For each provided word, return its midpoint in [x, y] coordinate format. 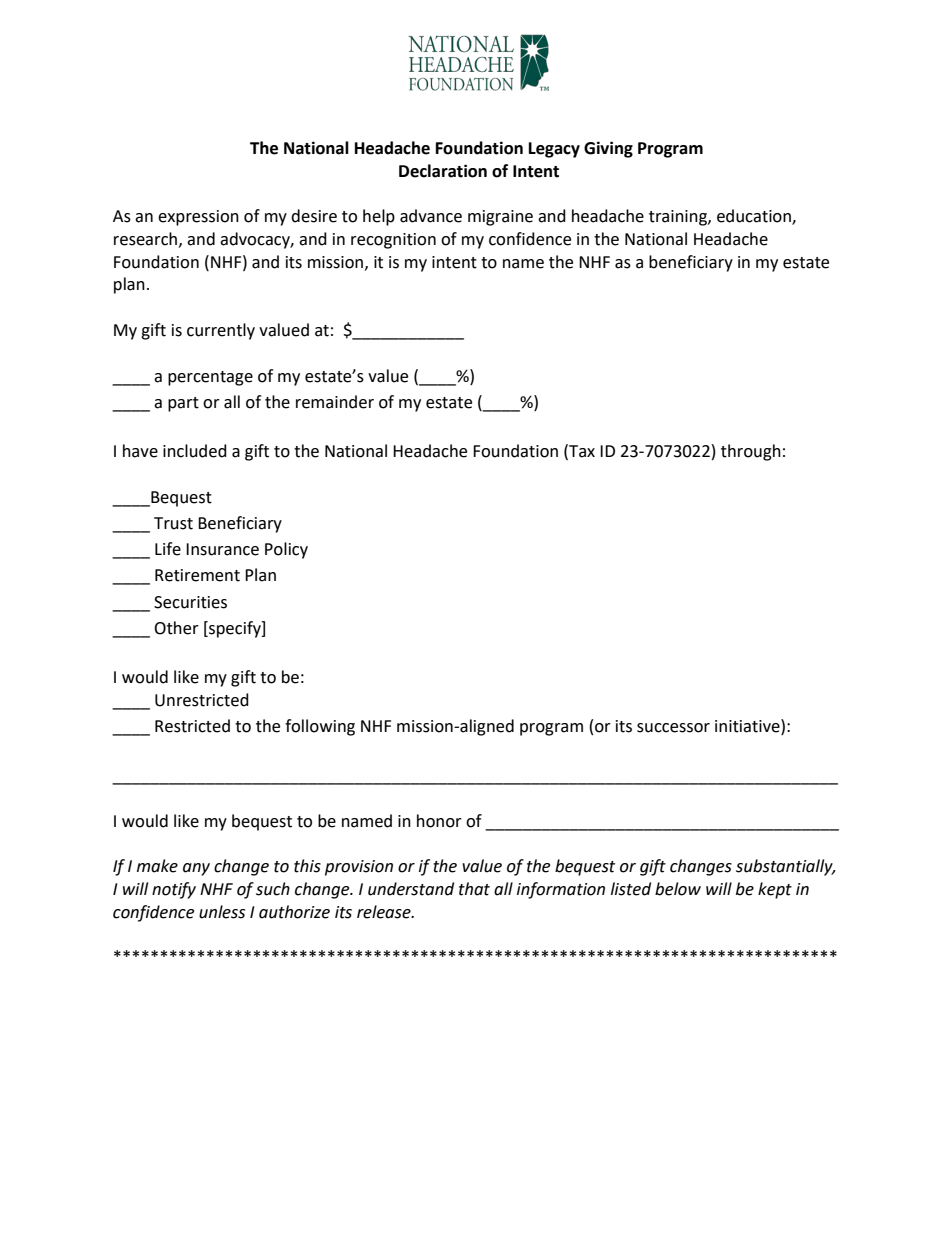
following [320, 727]
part [183, 404]
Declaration [443, 171]
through [751, 452]
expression [198, 218]
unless [222, 912]
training [679, 218]
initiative [748, 726]
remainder [335, 402]
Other [176, 628]
